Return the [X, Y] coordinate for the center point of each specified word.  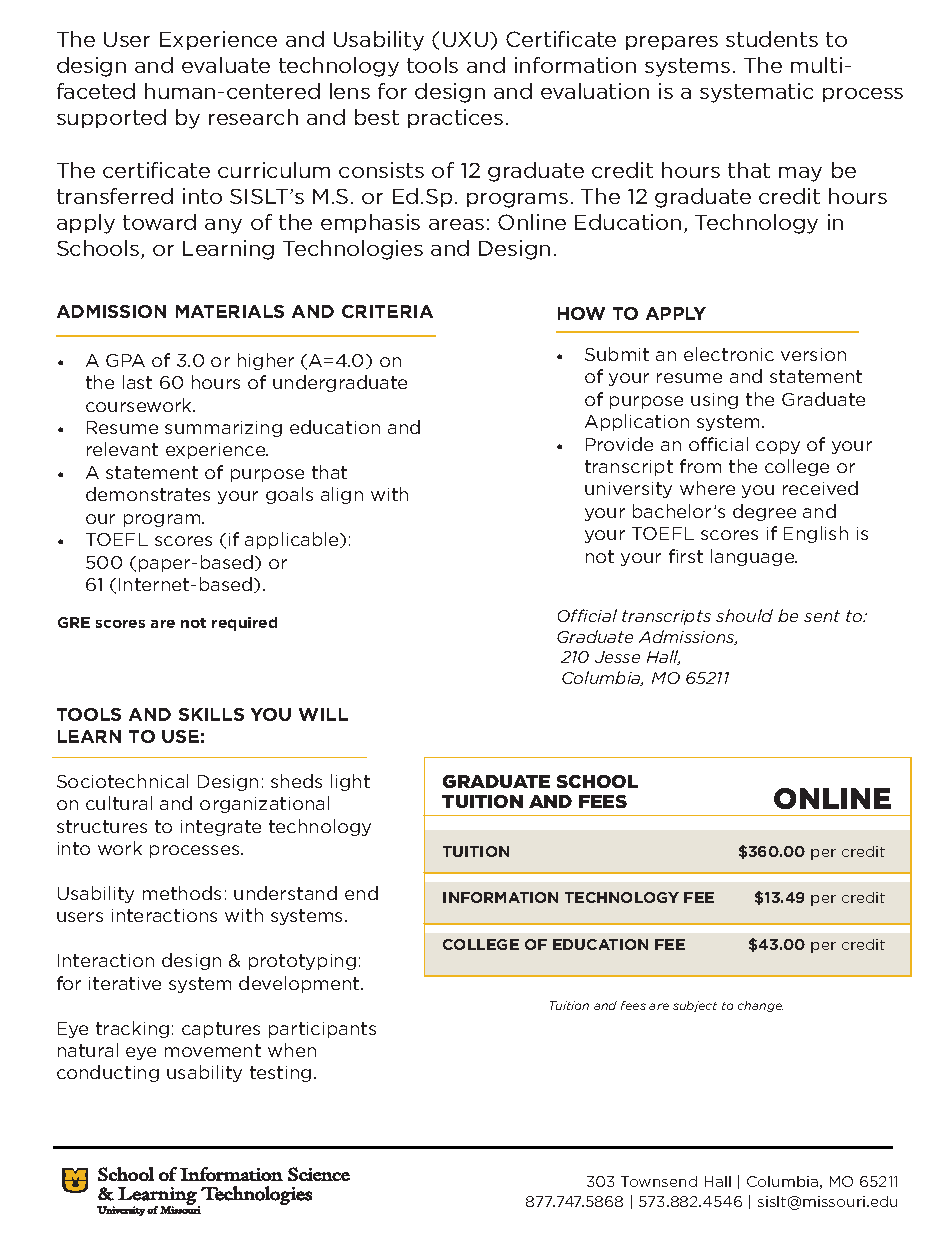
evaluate [226, 65]
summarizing [223, 429]
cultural [119, 803]
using [714, 401]
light [350, 782]
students [772, 39]
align [342, 495]
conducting [108, 1073]
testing [280, 1074]
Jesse [617, 657]
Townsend [659, 1181]
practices [455, 118]
